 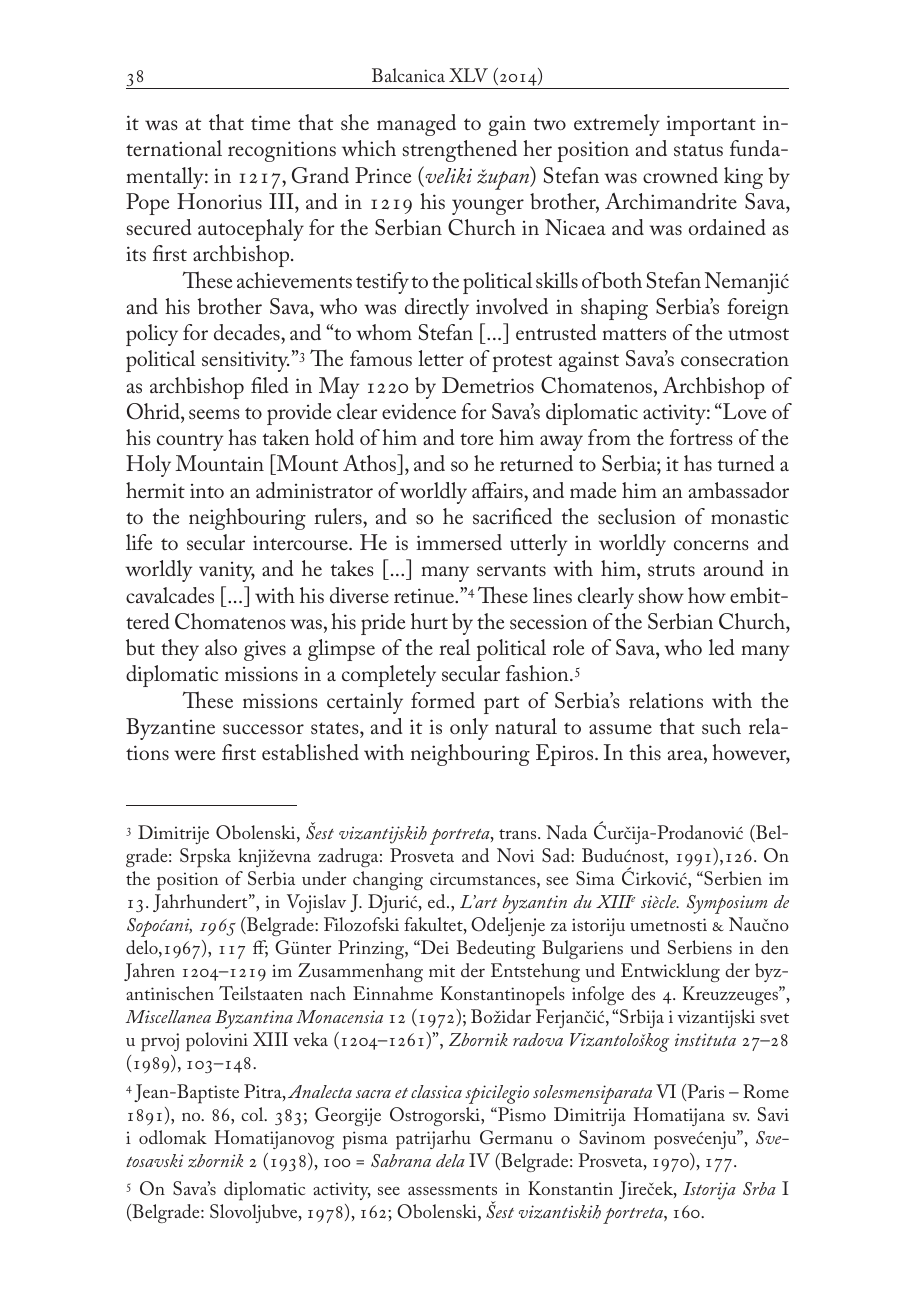 I want to click on time, so click(x=270, y=122).
